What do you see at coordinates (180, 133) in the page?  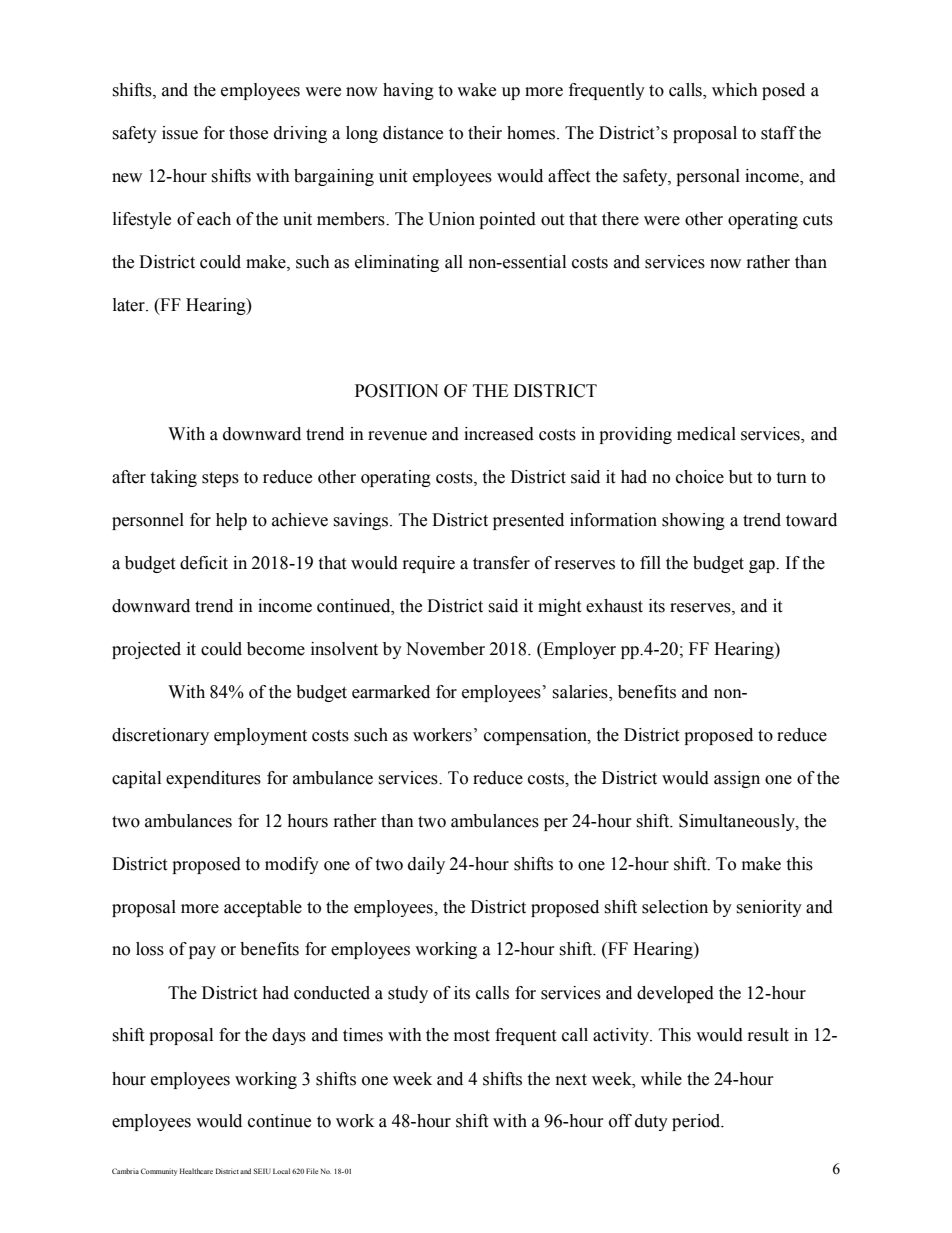 I see `issue` at bounding box center [180, 133].
